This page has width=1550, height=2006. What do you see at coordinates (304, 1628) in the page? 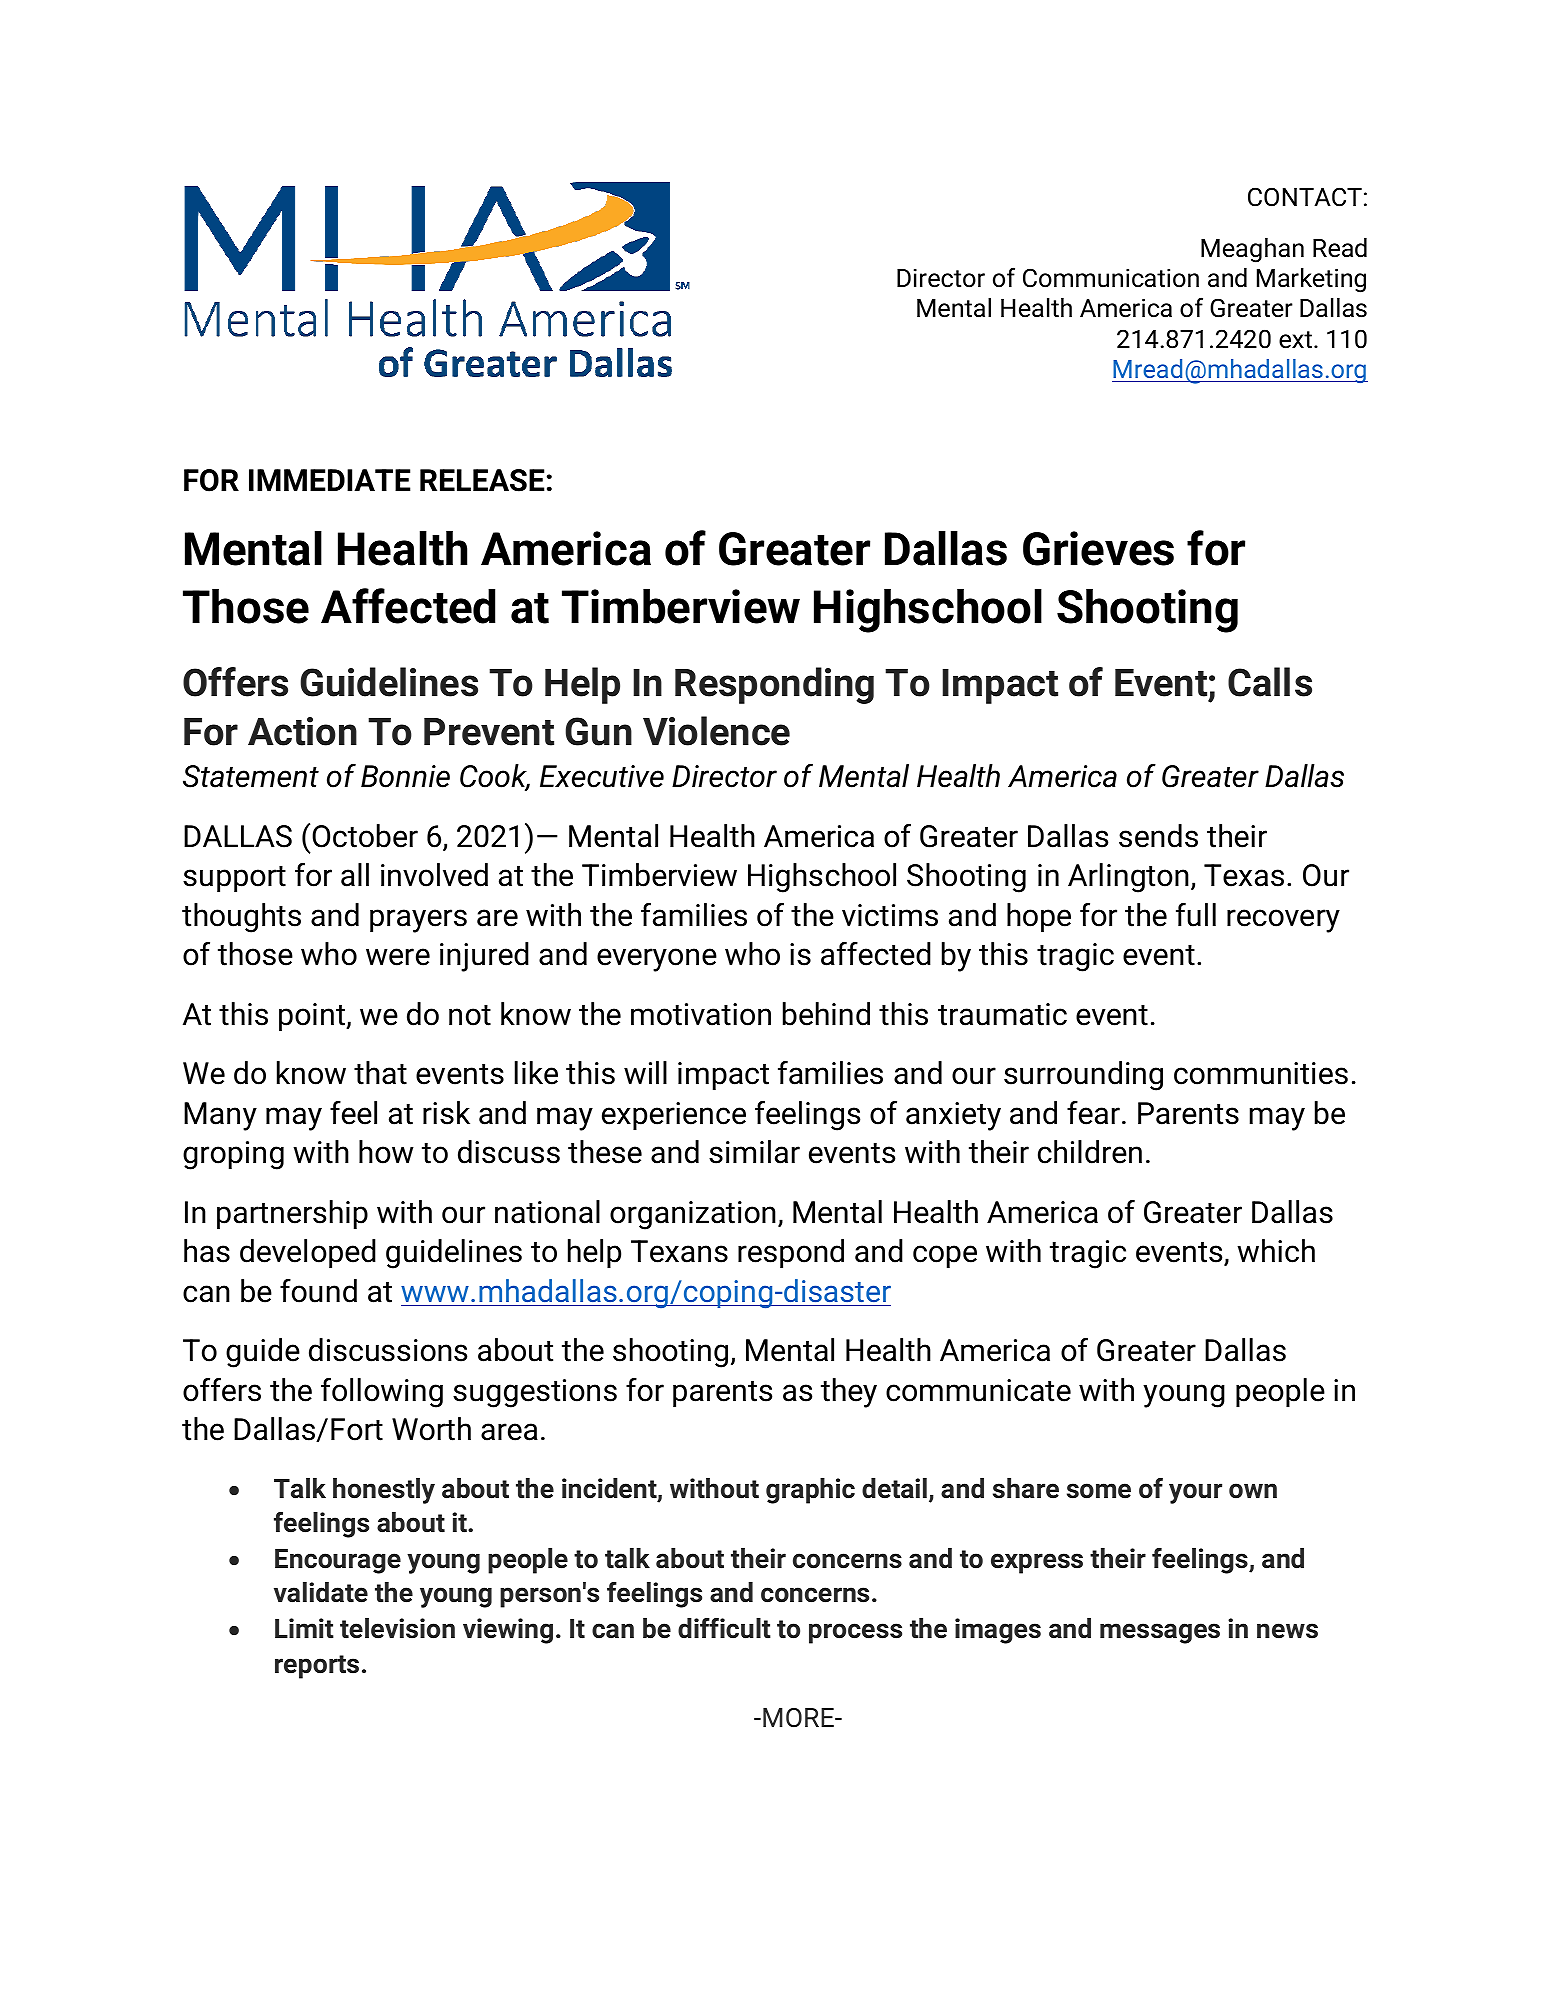
I see `Limit` at bounding box center [304, 1628].
